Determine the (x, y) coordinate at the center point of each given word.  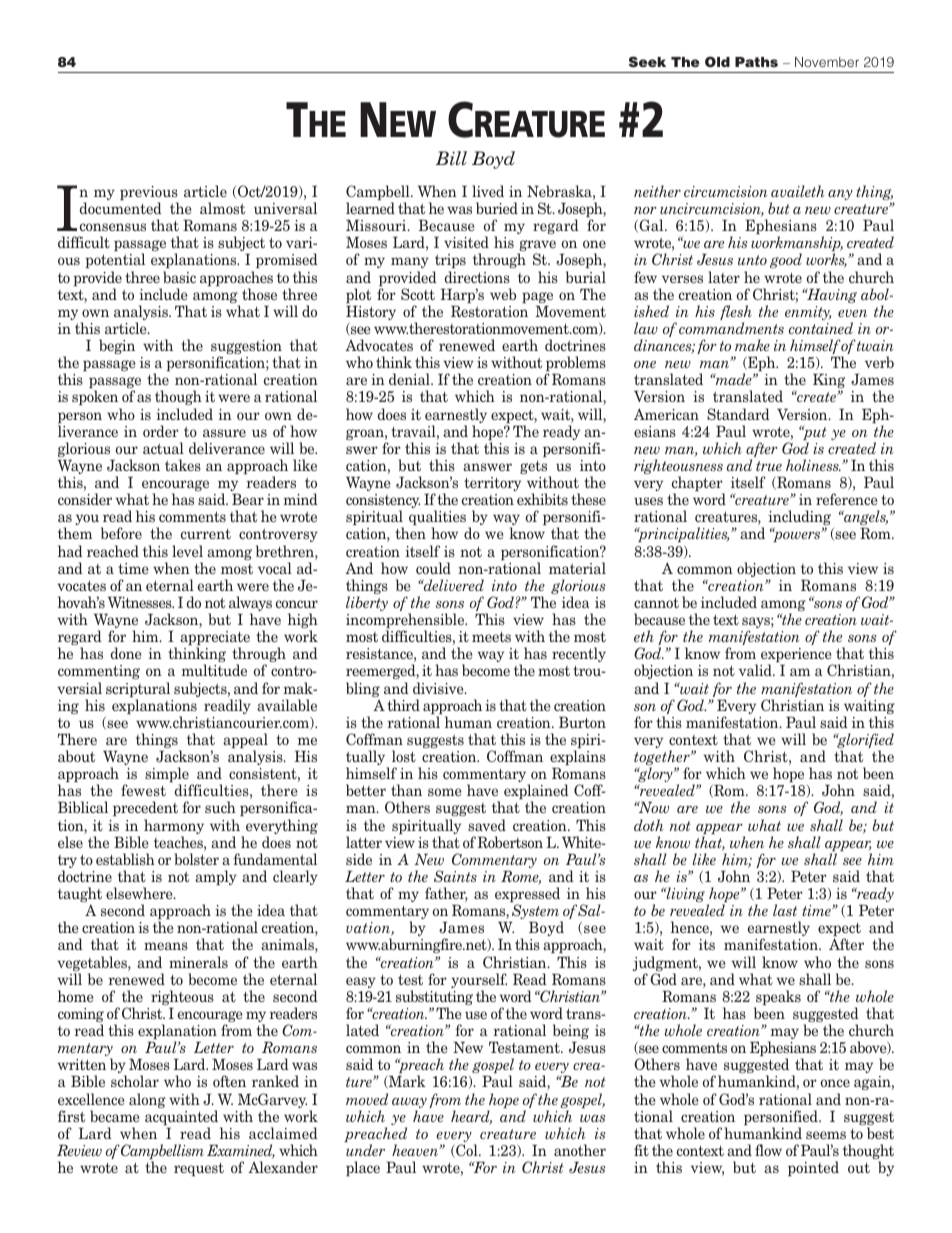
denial (410, 379)
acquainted (183, 1119)
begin (117, 346)
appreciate (215, 639)
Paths (756, 62)
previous (149, 194)
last (785, 910)
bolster (197, 859)
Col (467, 1151)
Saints (455, 876)
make (752, 345)
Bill (451, 158)
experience (797, 656)
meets (491, 637)
